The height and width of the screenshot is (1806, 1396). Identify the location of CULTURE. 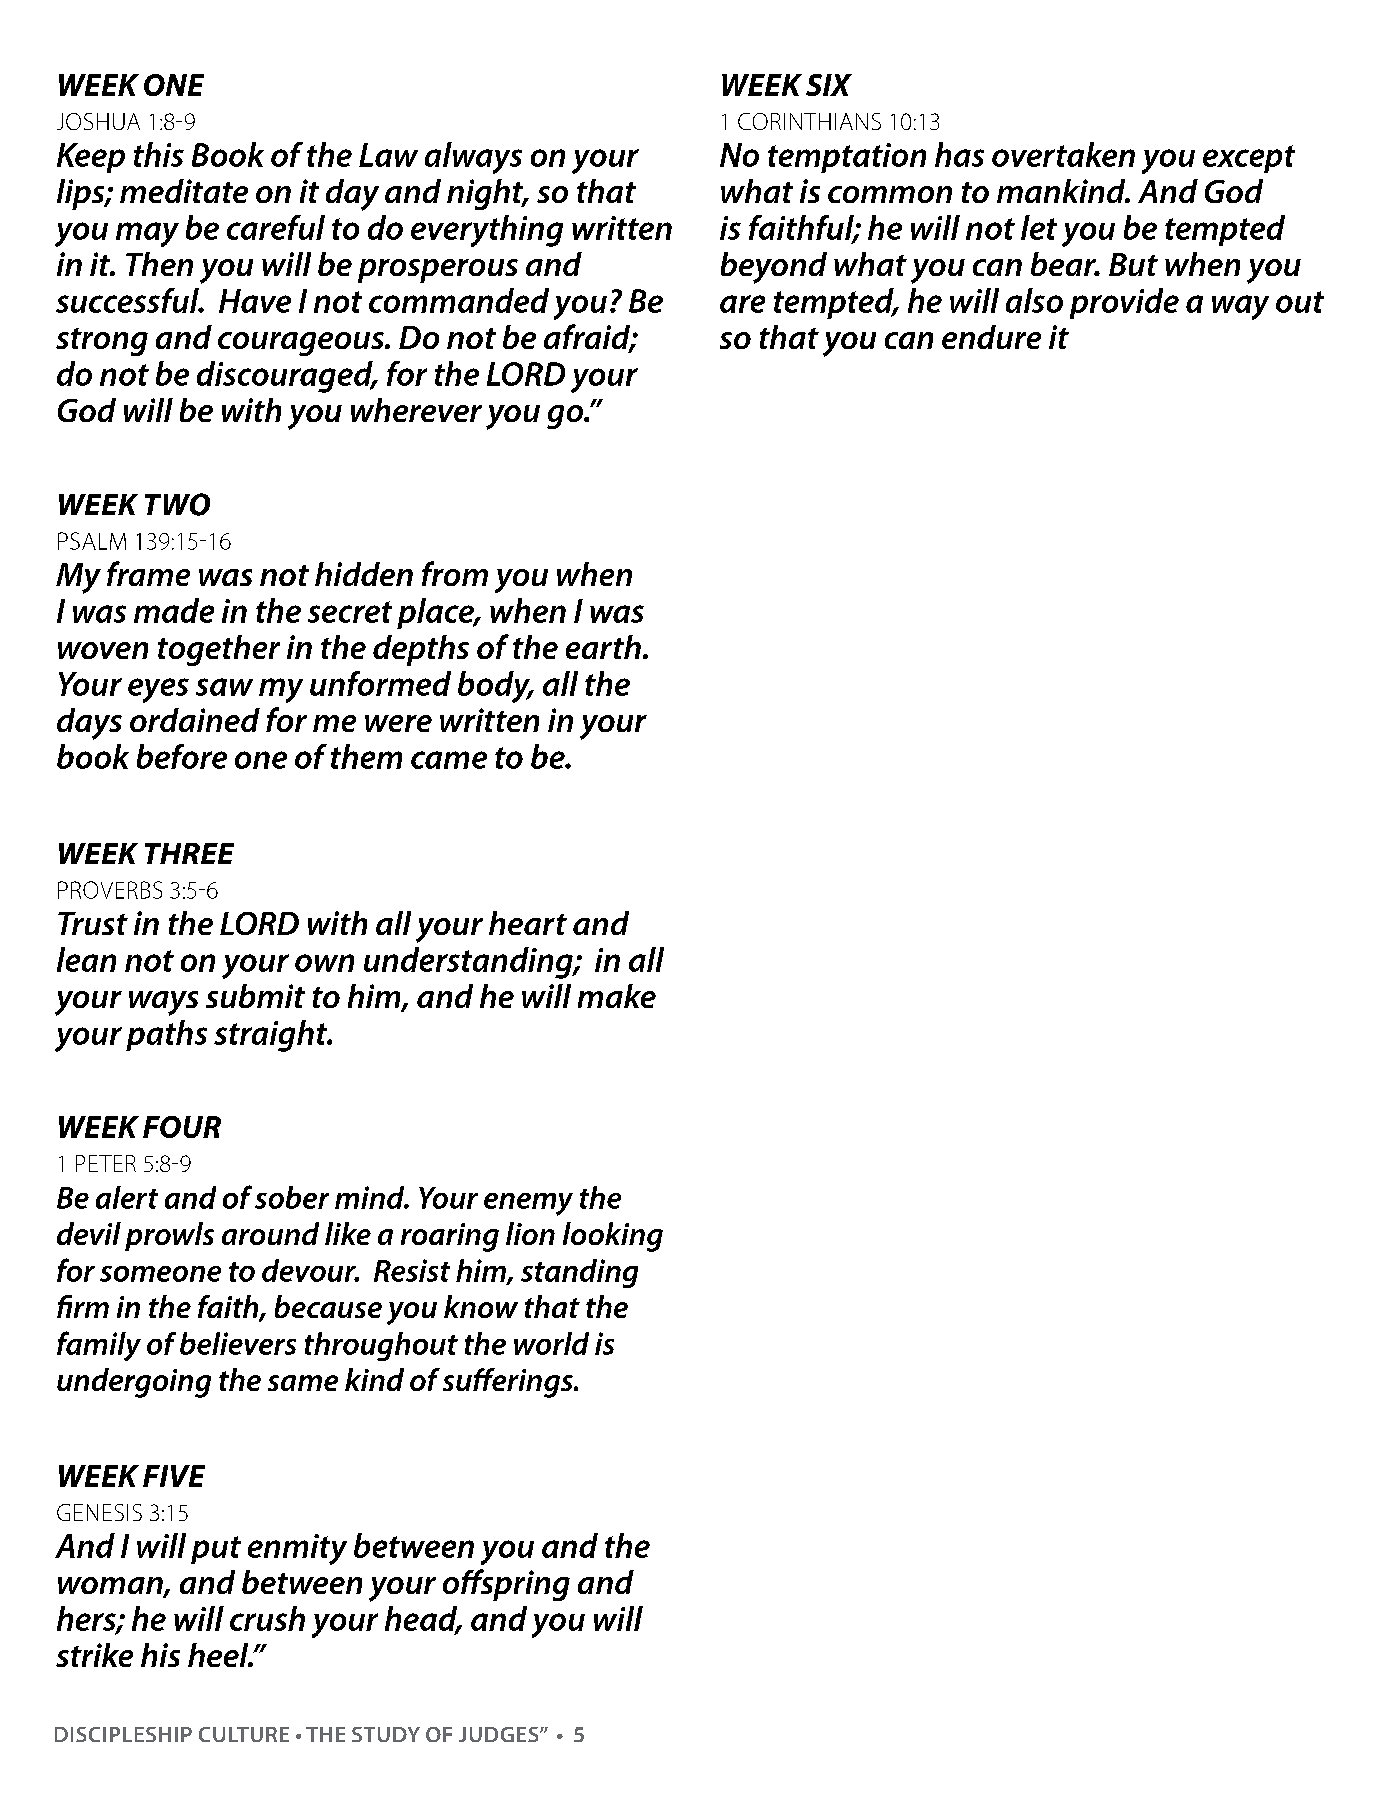
(244, 1734).
